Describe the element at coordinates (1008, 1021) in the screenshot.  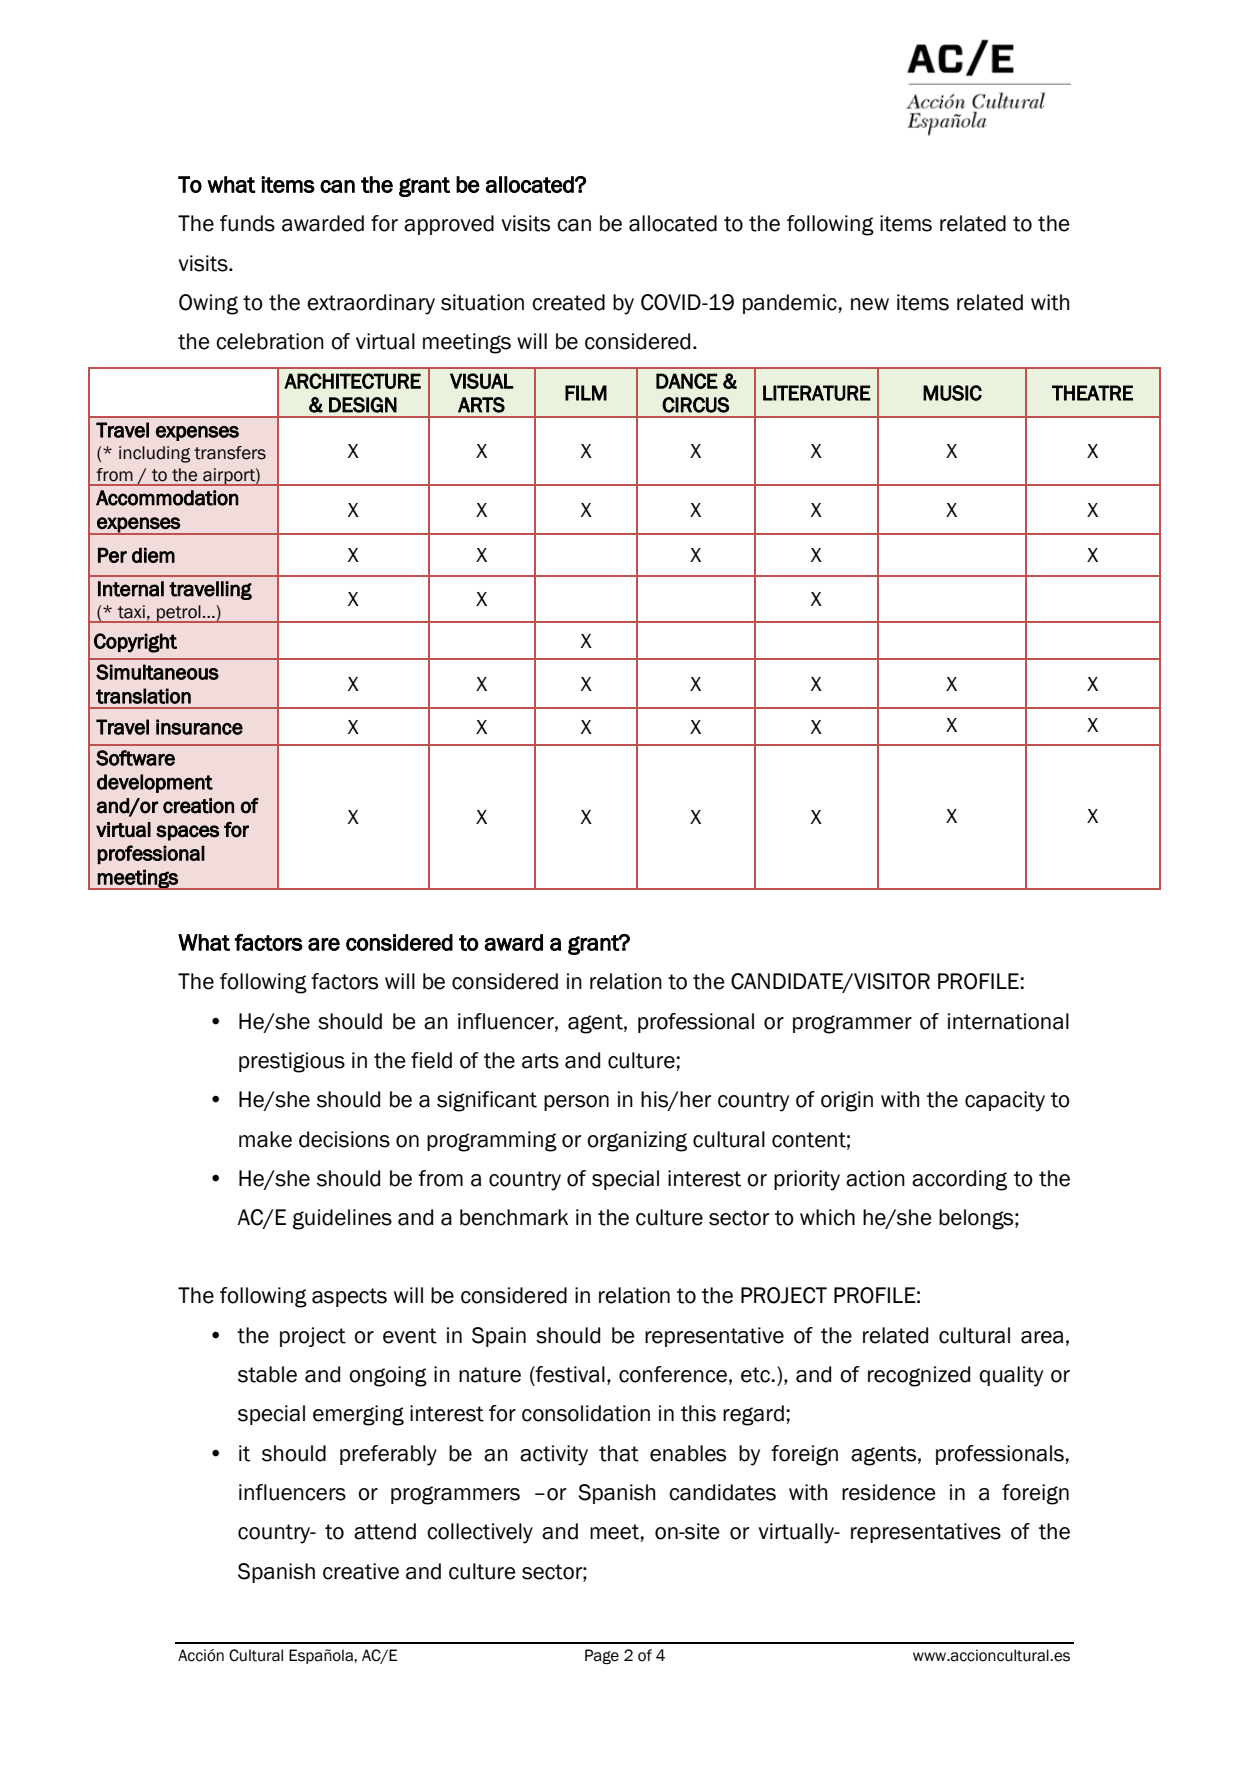
I see `international` at that location.
